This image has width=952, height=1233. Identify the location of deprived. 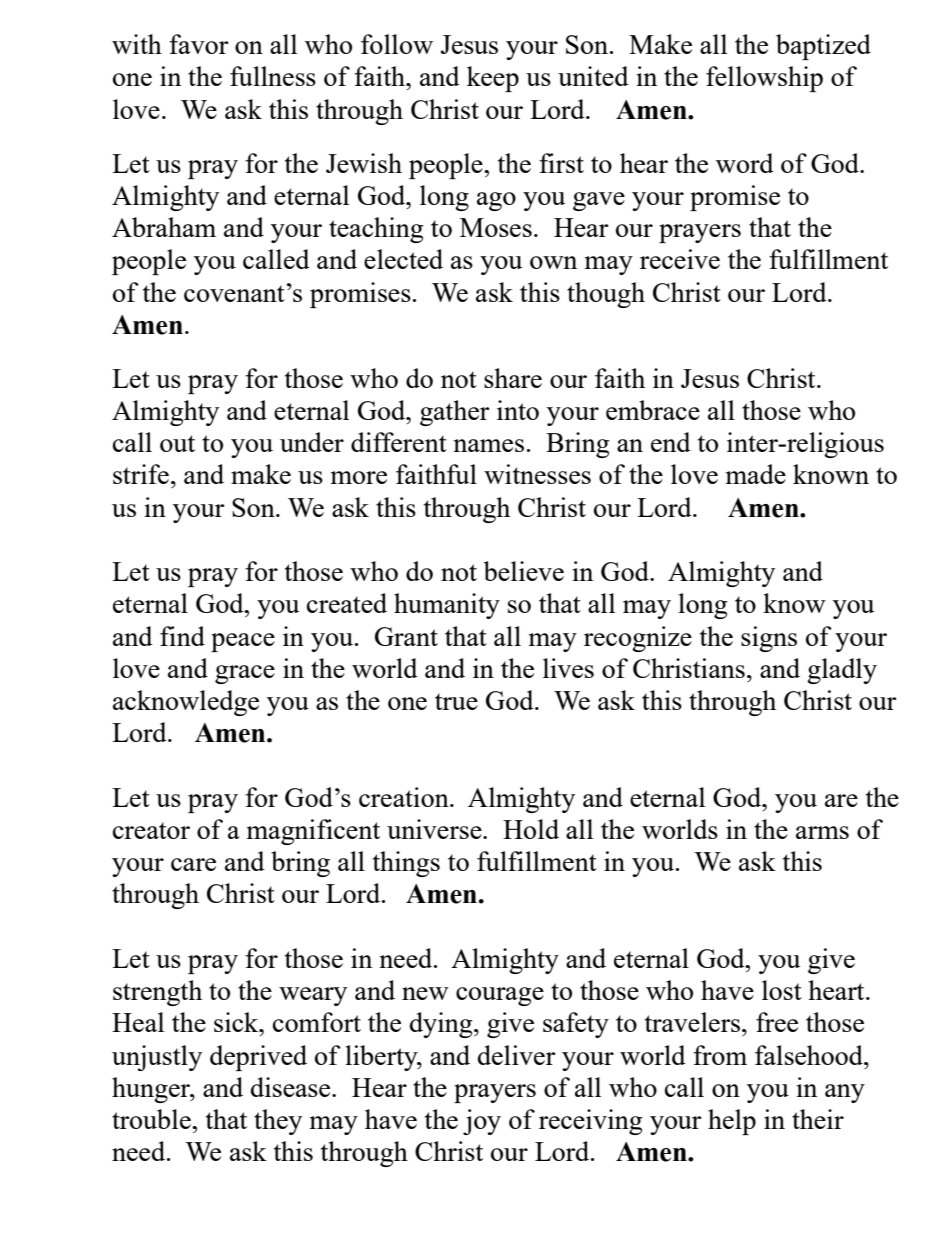
(258, 1058).
